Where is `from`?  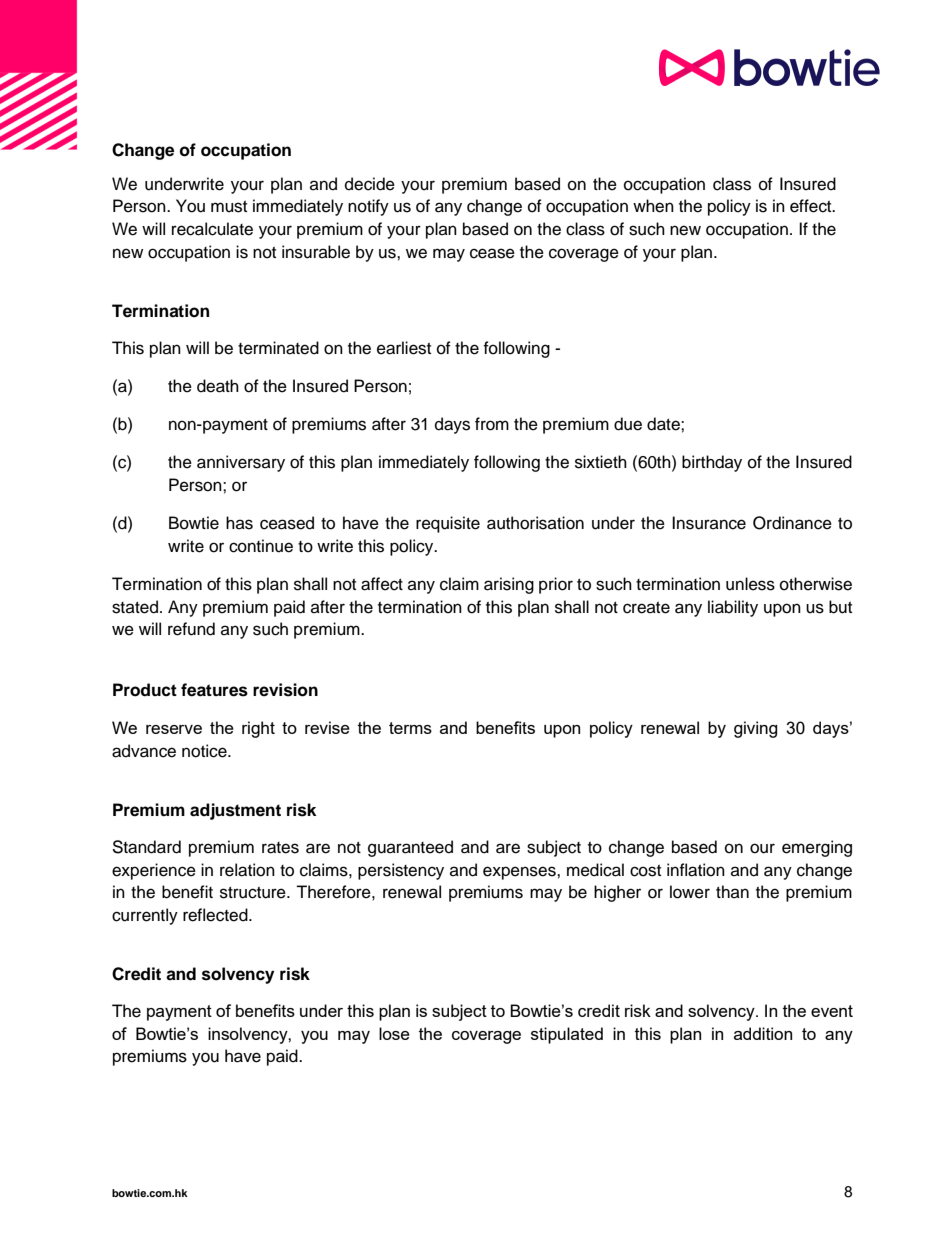 from is located at coordinates (492, 424).
